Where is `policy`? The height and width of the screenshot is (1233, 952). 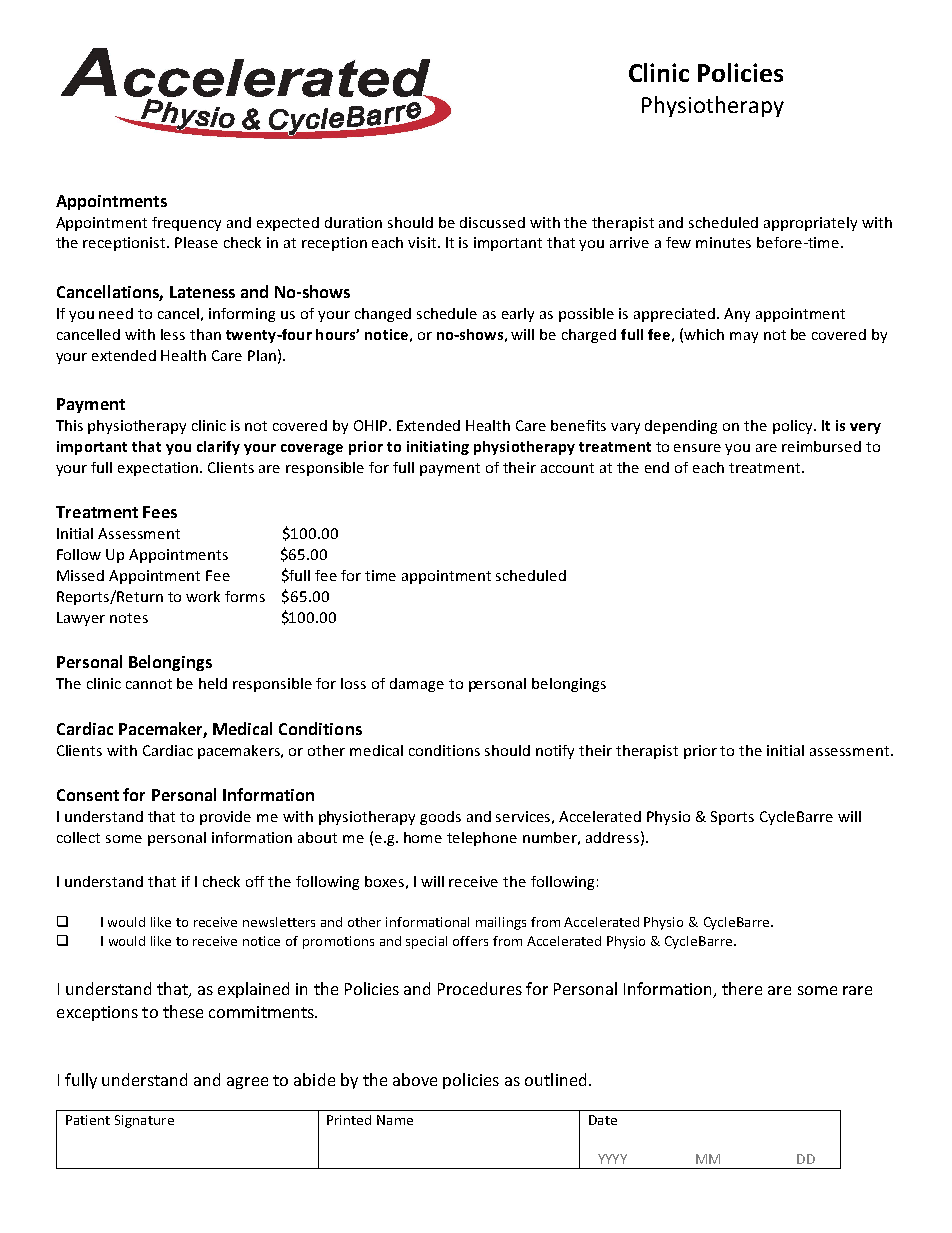 policy is located at coordinates (794, 427).
